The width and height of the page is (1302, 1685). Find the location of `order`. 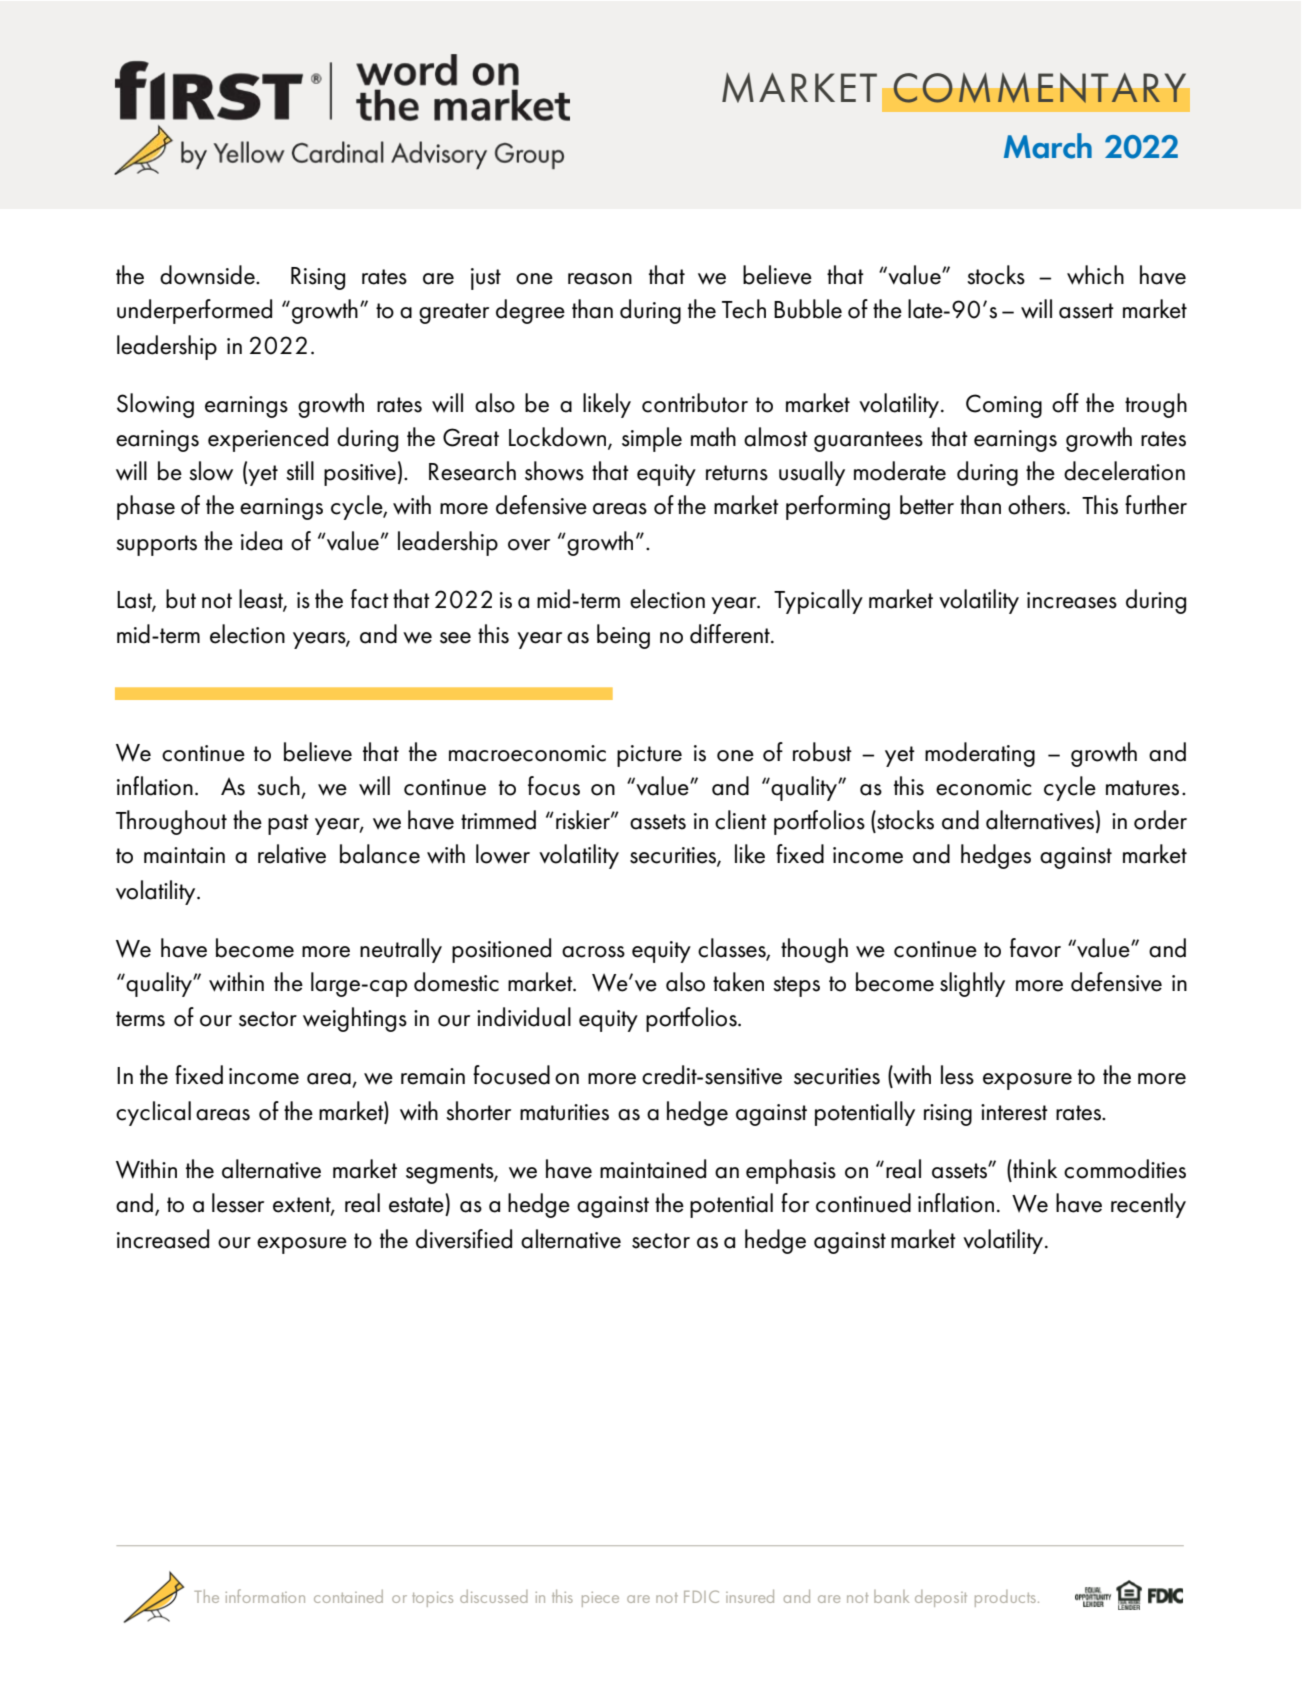

order is located at coordinates (1160, 820).
